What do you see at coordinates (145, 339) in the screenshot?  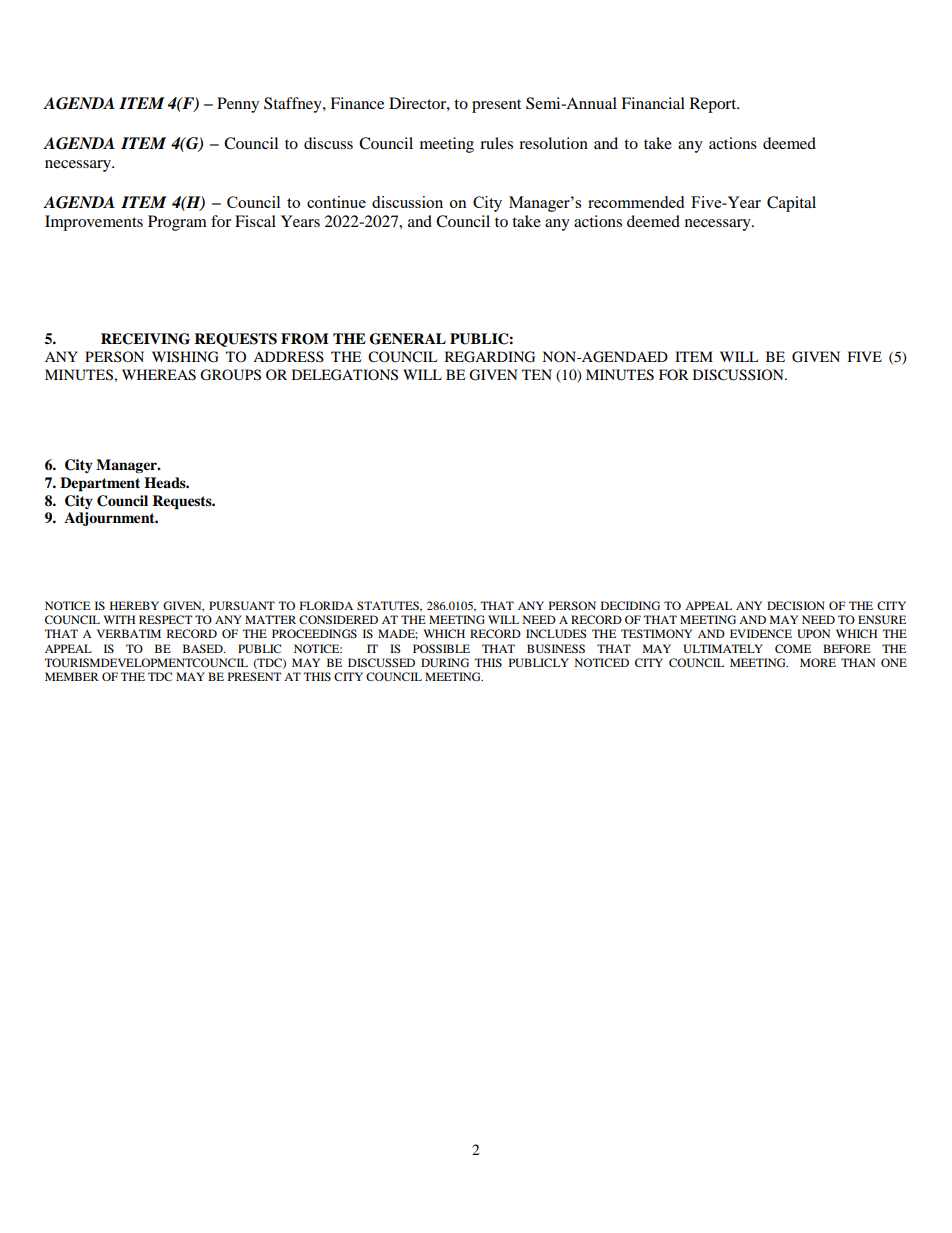 I see `RECEIVING` at bounding box center [145, 339].
